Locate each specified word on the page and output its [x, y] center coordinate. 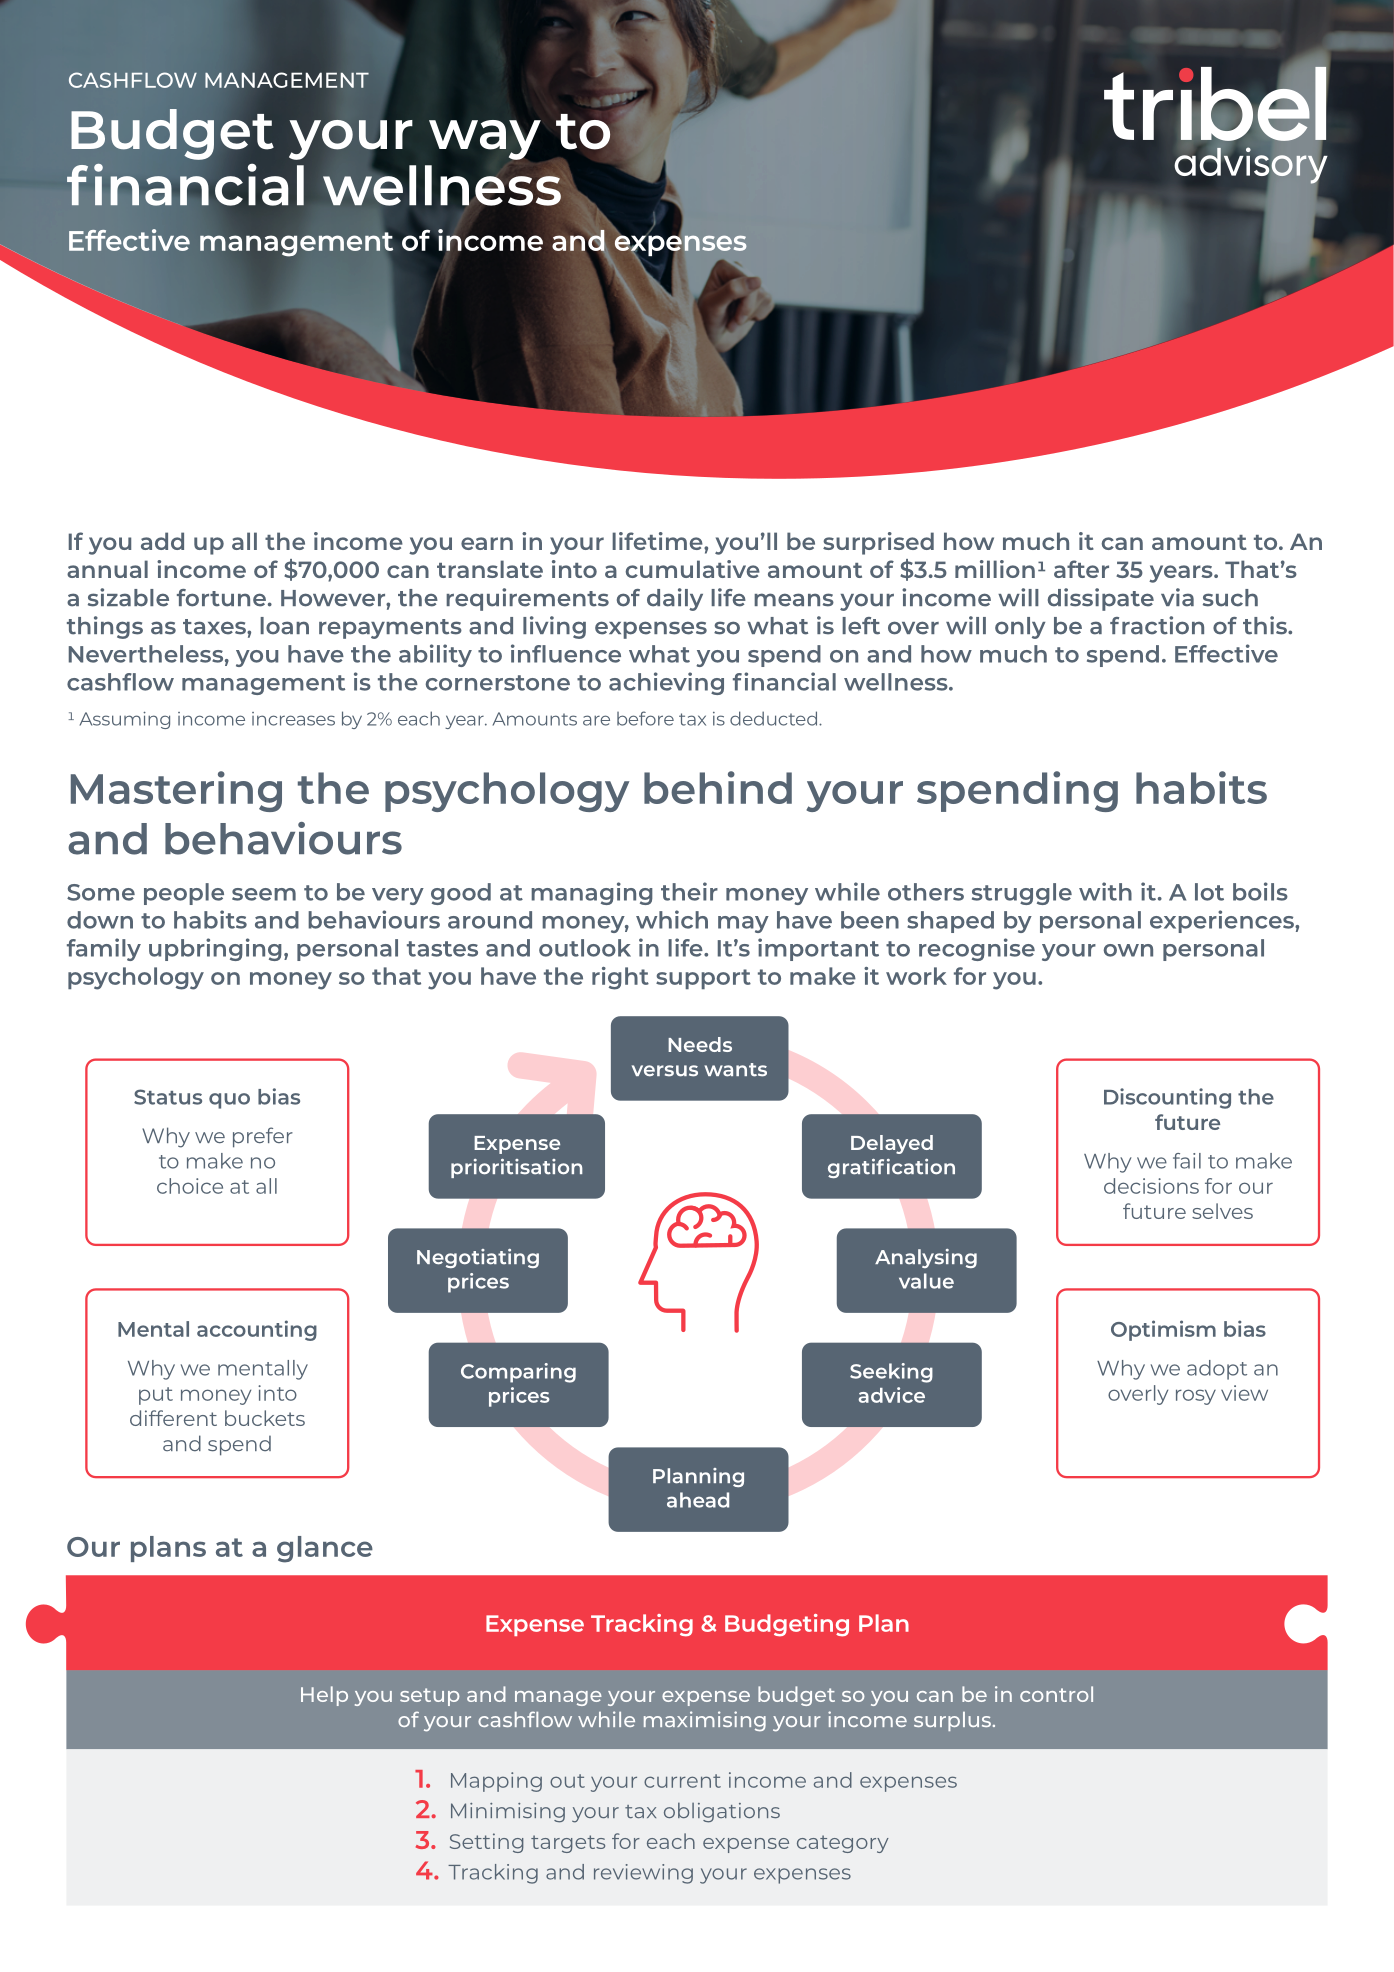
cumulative [693, 569]
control [1056, 1694]
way [485, 140]
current [682, 1781]
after [1081, 569]
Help [324, 1696]
